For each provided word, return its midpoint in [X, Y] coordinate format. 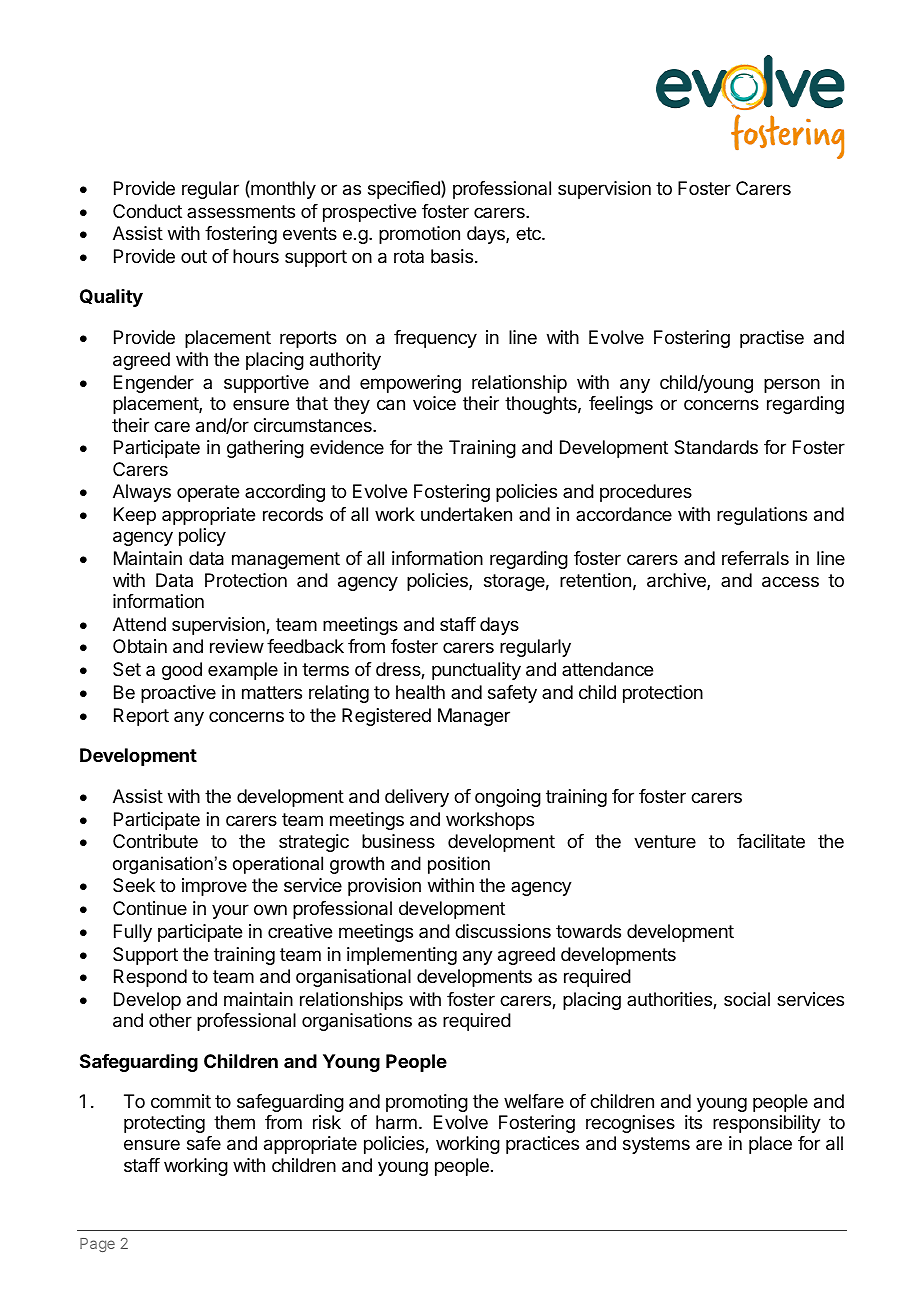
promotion [419, 235]
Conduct [147, 211]
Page [97, 1245]
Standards [716, 447]
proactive [178, 694]
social [747, 999]
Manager [474, 717]
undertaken [466, 514]
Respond [150, 978]
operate [208, 493]
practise [772, 339]
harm [396, 1122]
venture [665, 841]
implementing [402, 956]
